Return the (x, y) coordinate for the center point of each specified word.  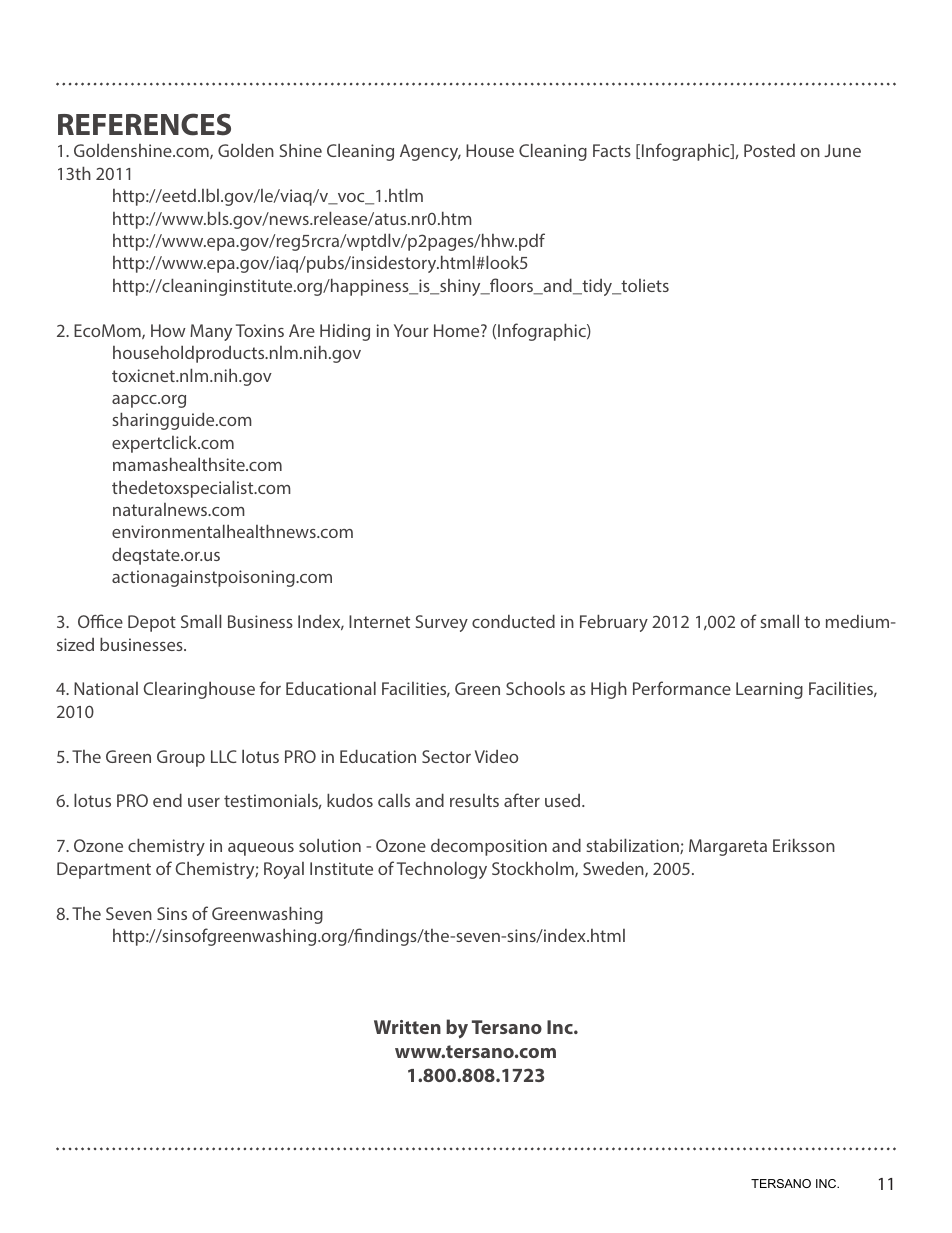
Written (407, 1027)
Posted (769, 150)
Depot (152, 623)
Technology (442, 870)
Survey (442, 623)
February (614, 623)
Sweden (614, 869)
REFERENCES (144, 124)
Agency (430, 152)
